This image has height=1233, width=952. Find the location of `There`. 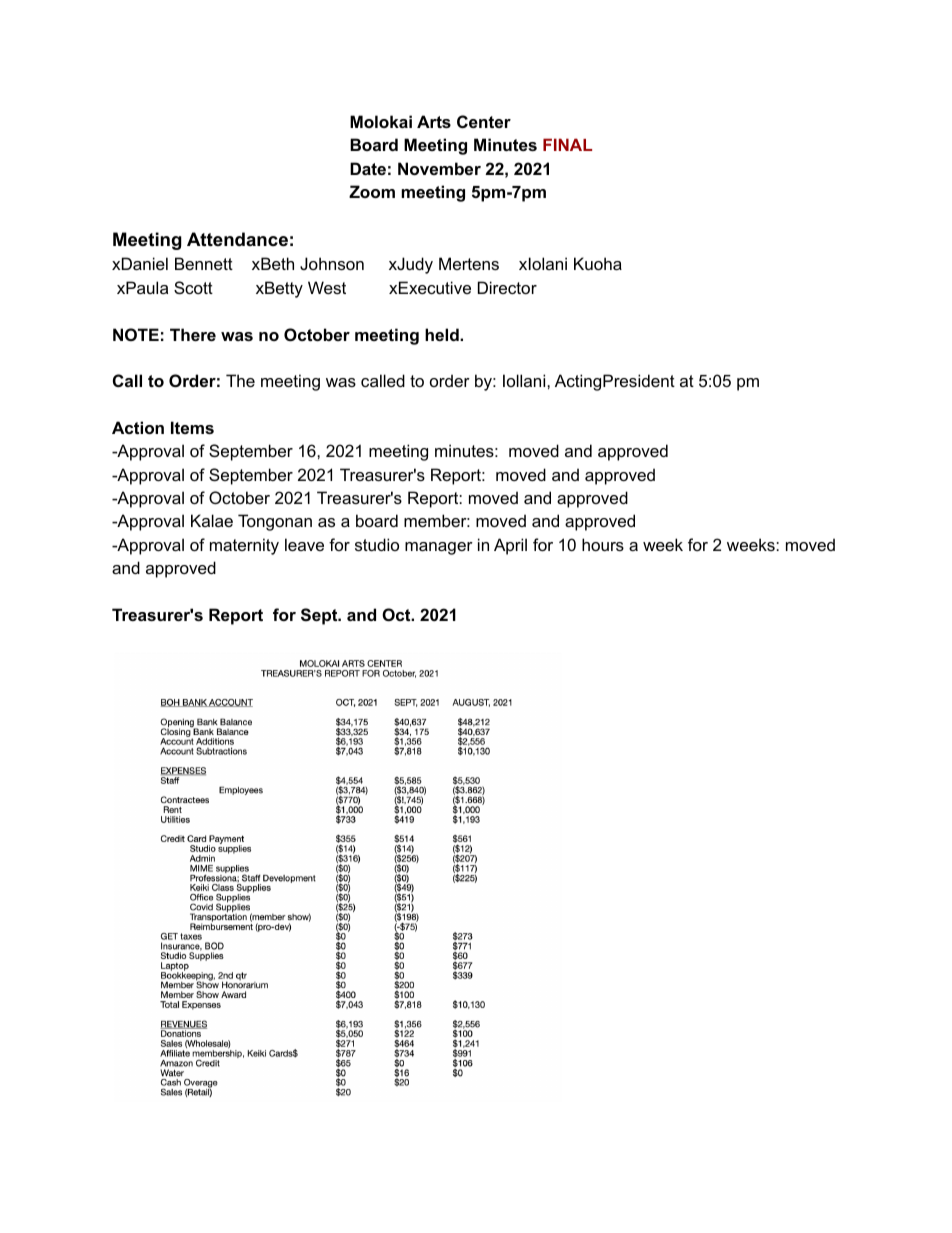

There is located at coordinates (193, 334).
